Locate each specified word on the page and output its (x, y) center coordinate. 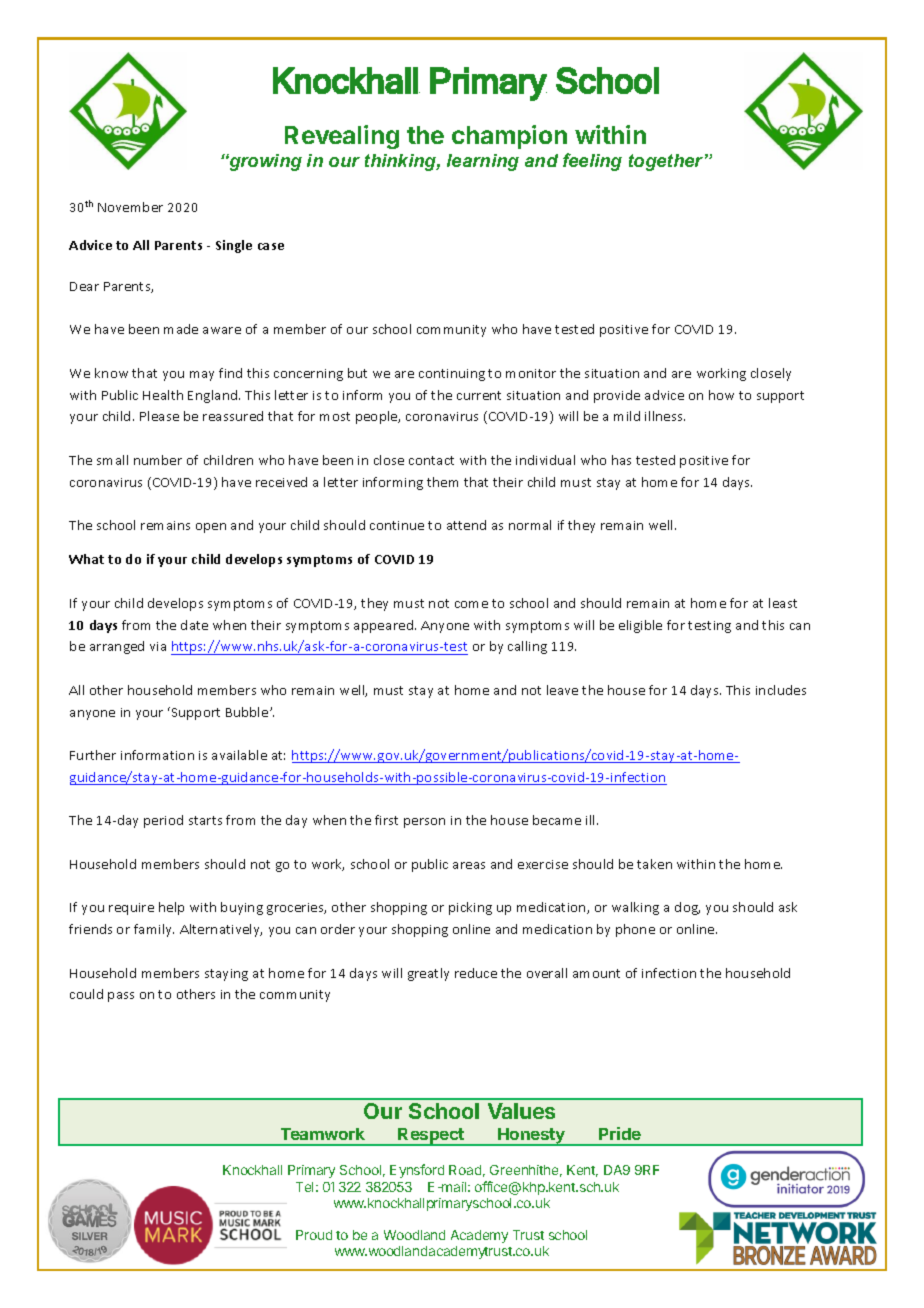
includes (781, 690)
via (158, 646)
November (130, 207)
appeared (385, 626)
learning (483, 162)
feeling (592, 162)
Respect (431, 1137)
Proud (314, 1235)
